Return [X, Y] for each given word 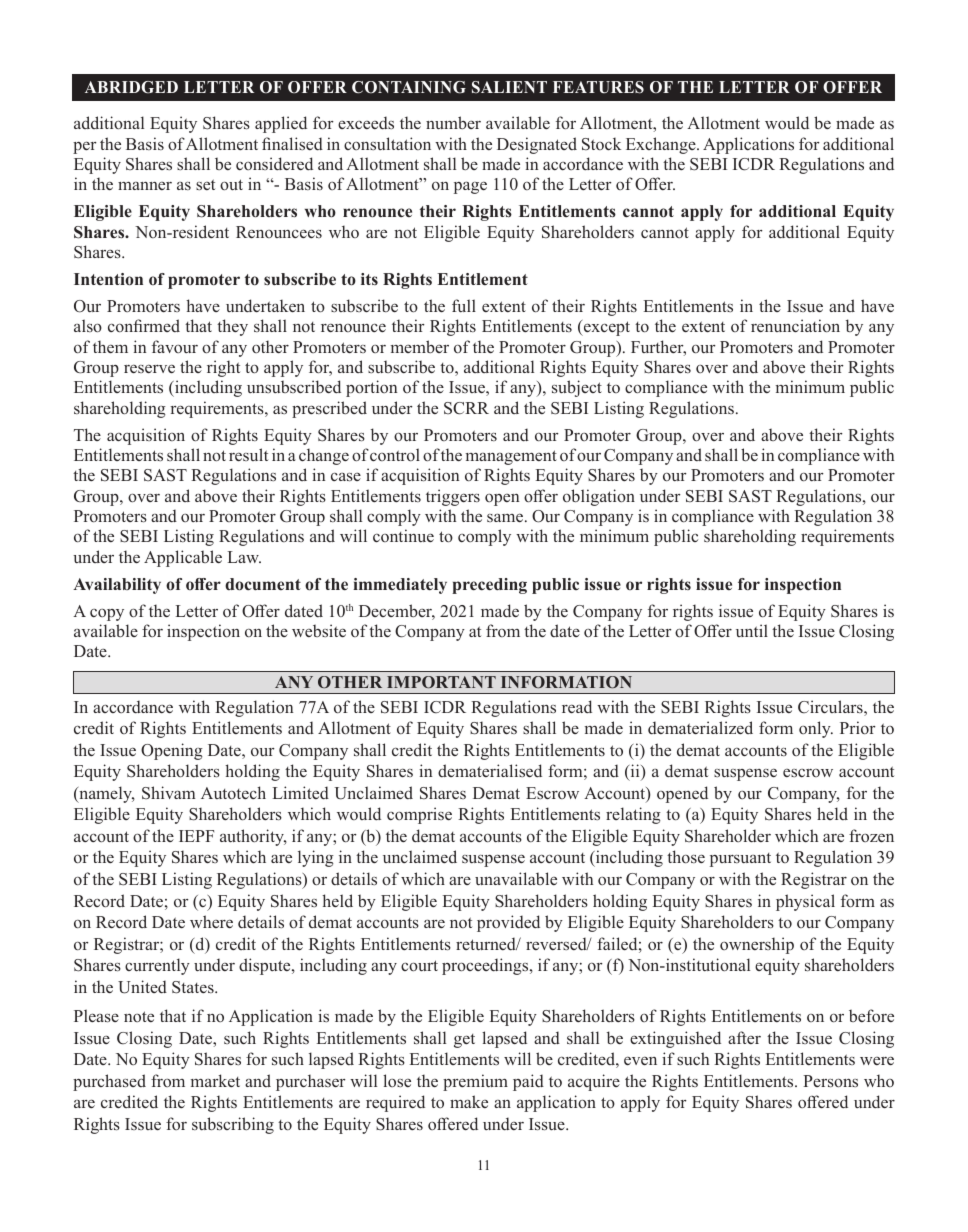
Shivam [168, 793]
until [752, 630]
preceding [489, 586]
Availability [117, 586]
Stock [601, 144]
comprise [419, 815]
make [469, 1101]
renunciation [795, 326]
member [420, 346]
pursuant [740, 860]
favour [175, 346]
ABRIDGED [131, 87]
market [215, 1080]
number [453, 122]
